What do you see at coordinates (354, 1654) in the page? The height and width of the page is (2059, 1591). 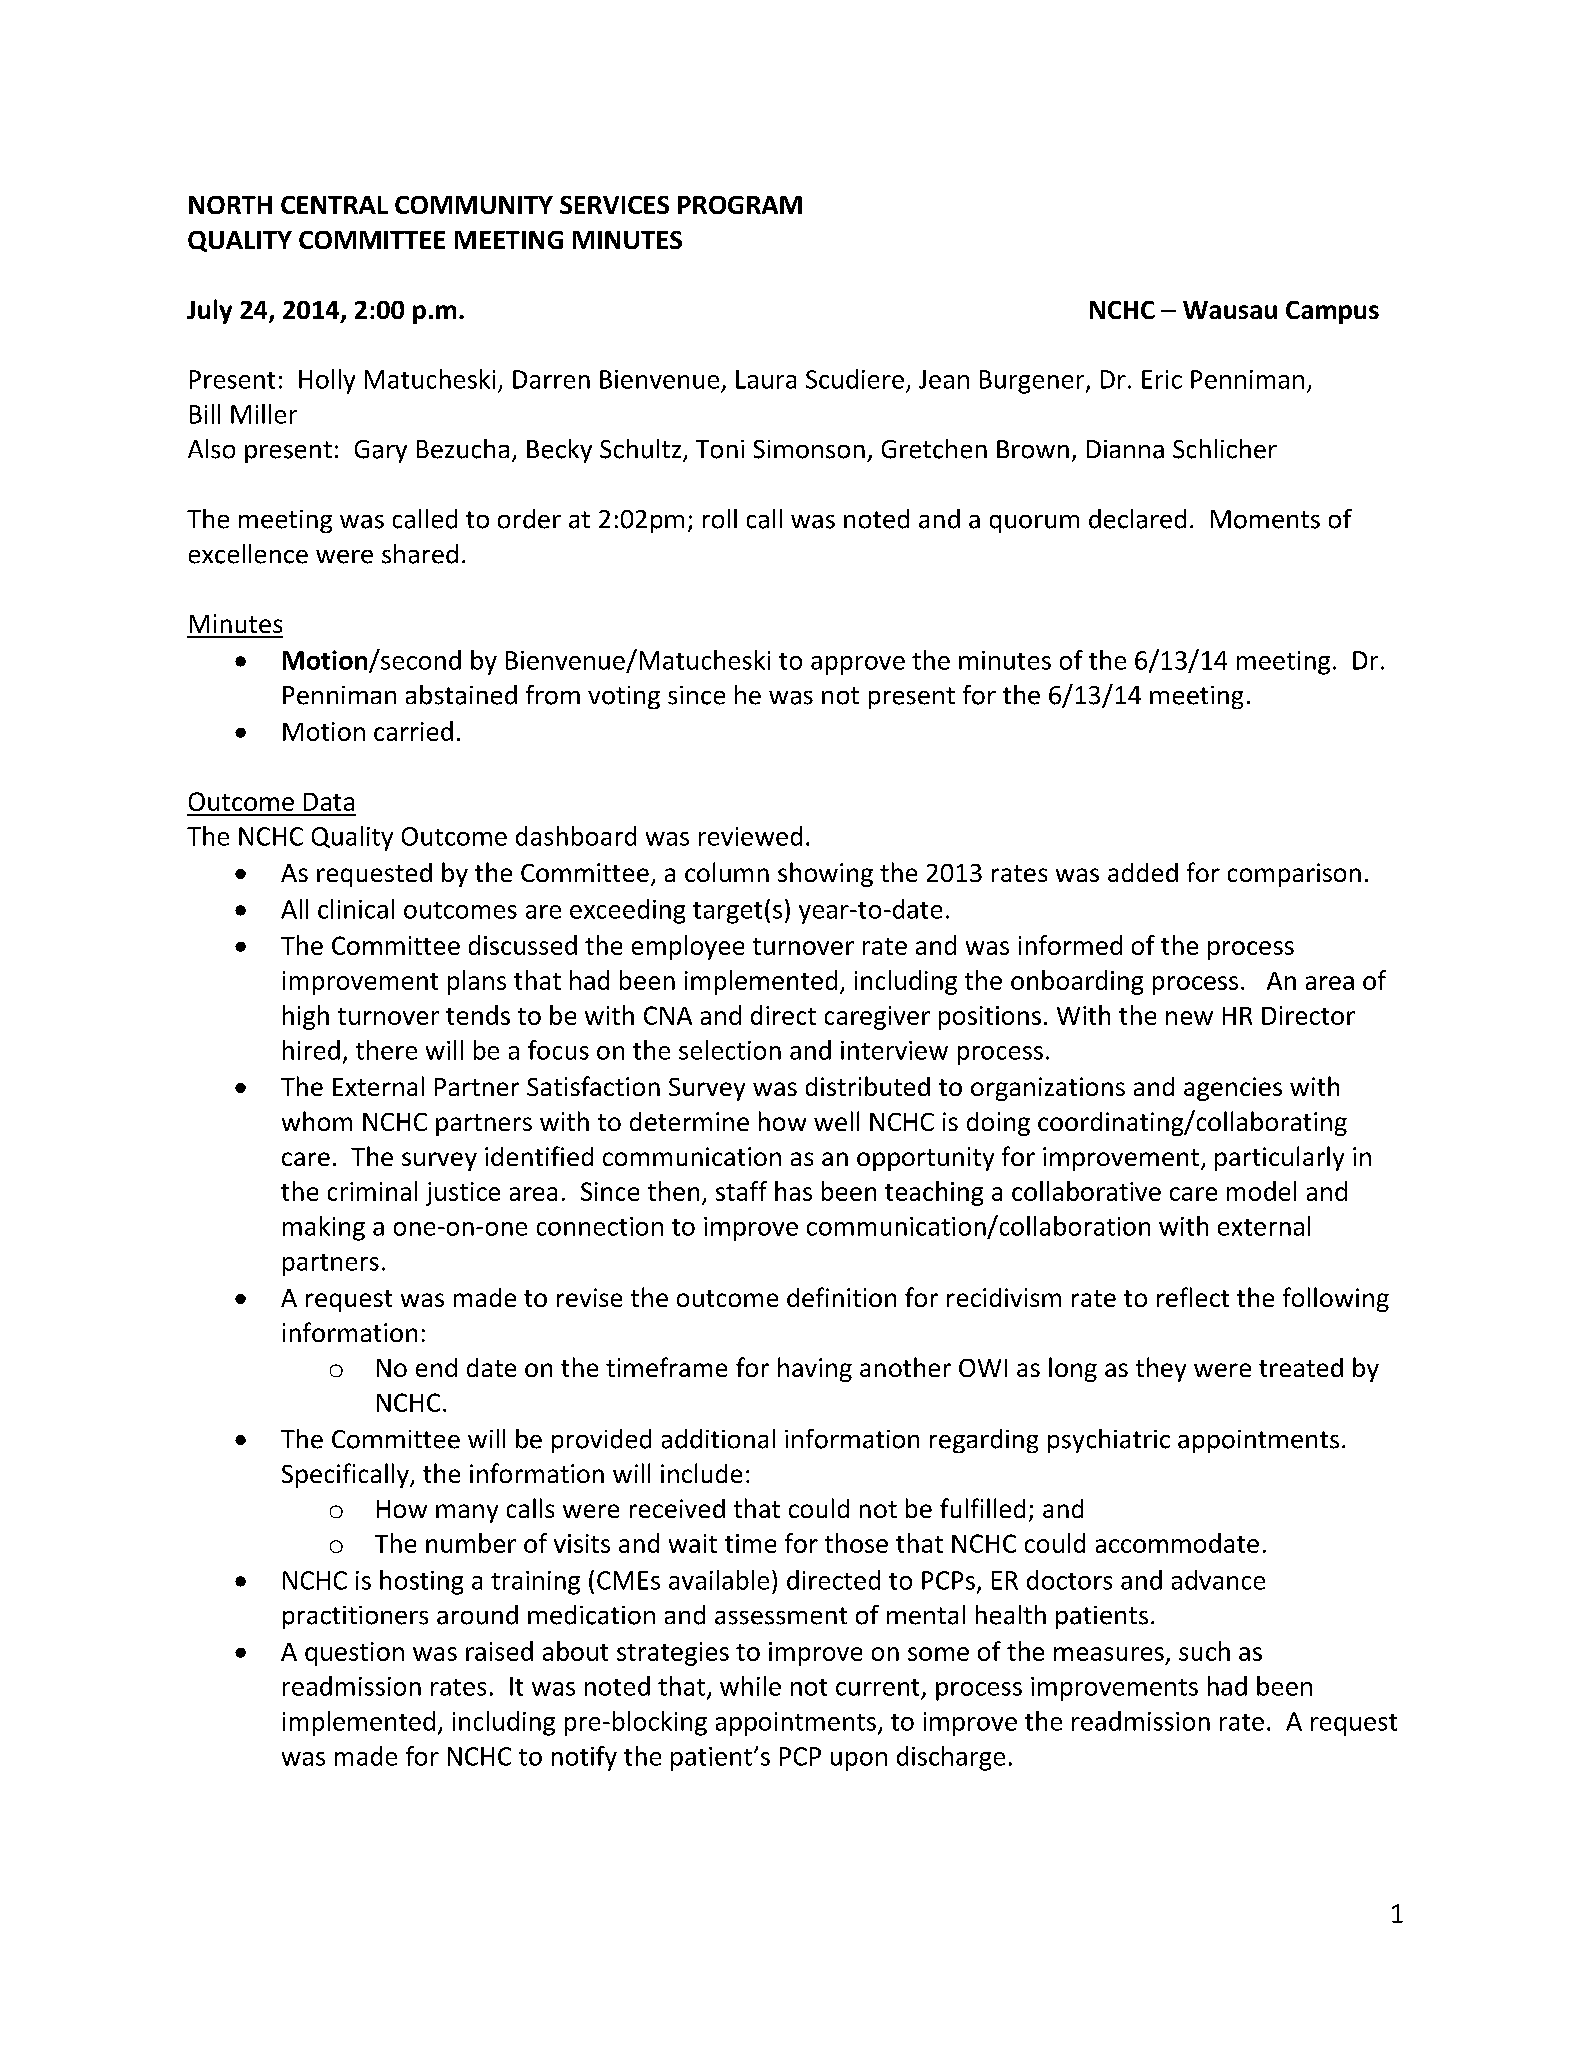 I see `question` at bounding box center [354, 1654].
